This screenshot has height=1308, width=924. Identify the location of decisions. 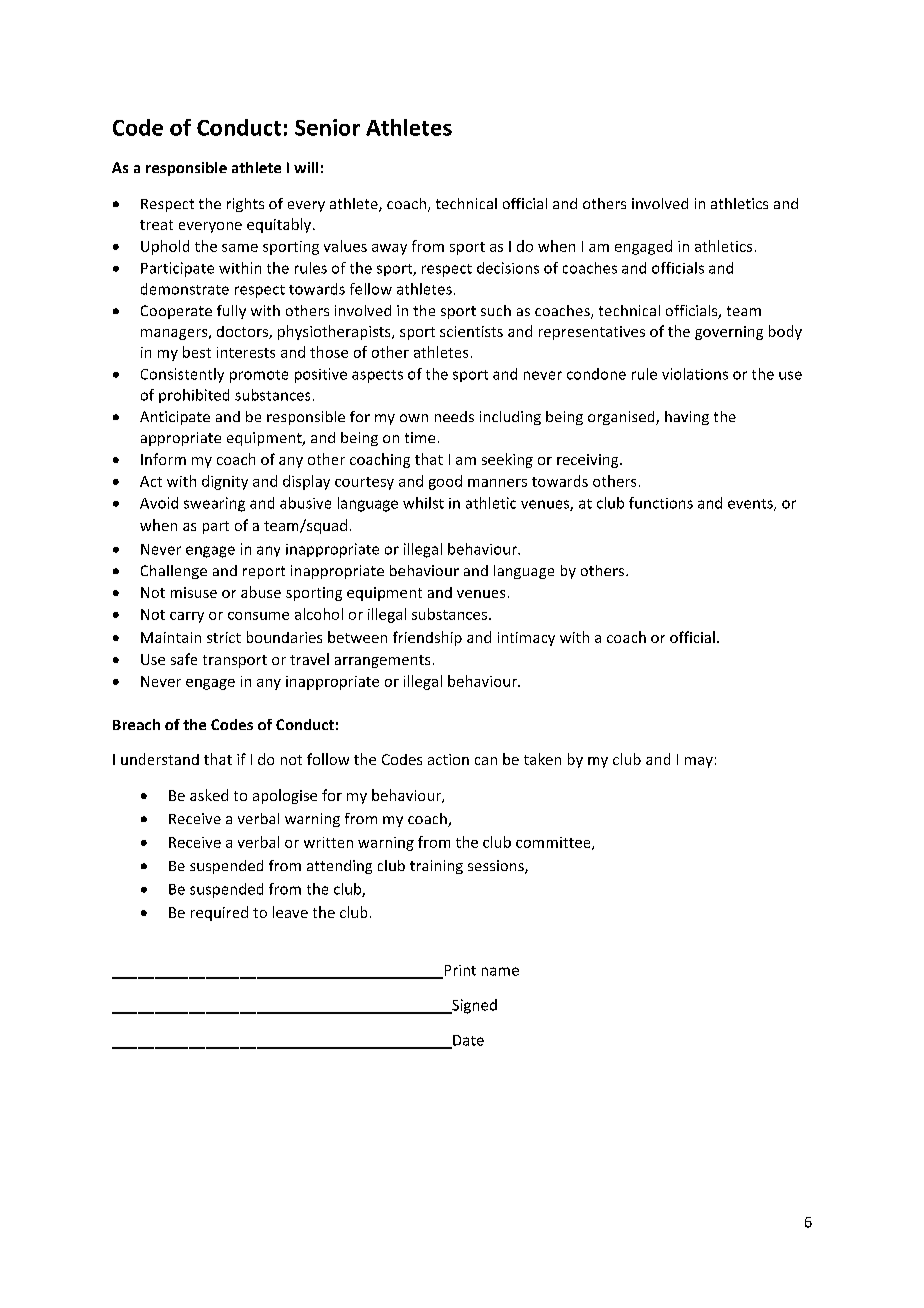
(508, 268).
